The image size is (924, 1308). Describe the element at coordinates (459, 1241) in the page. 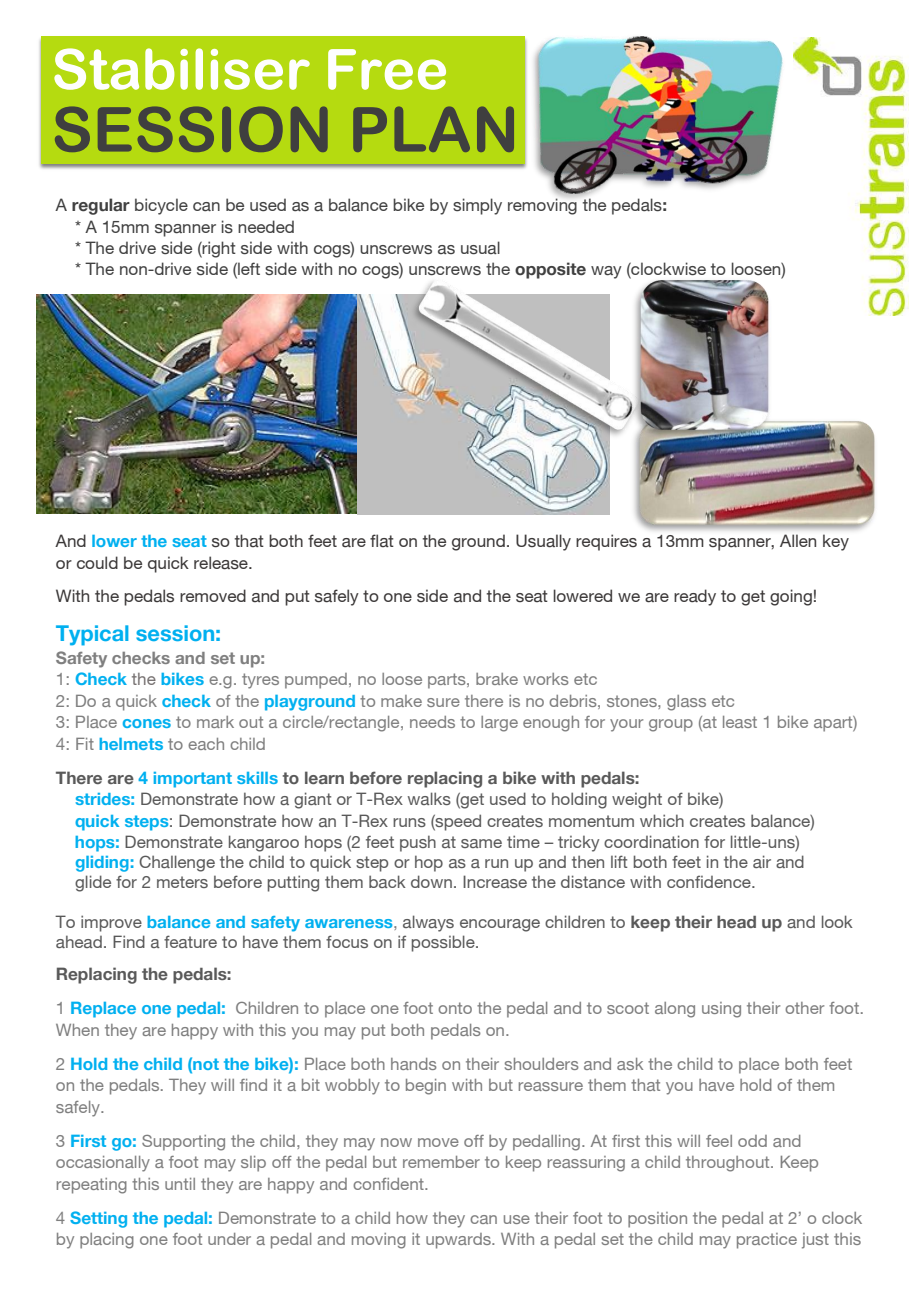

I see `upwards` at that location.
